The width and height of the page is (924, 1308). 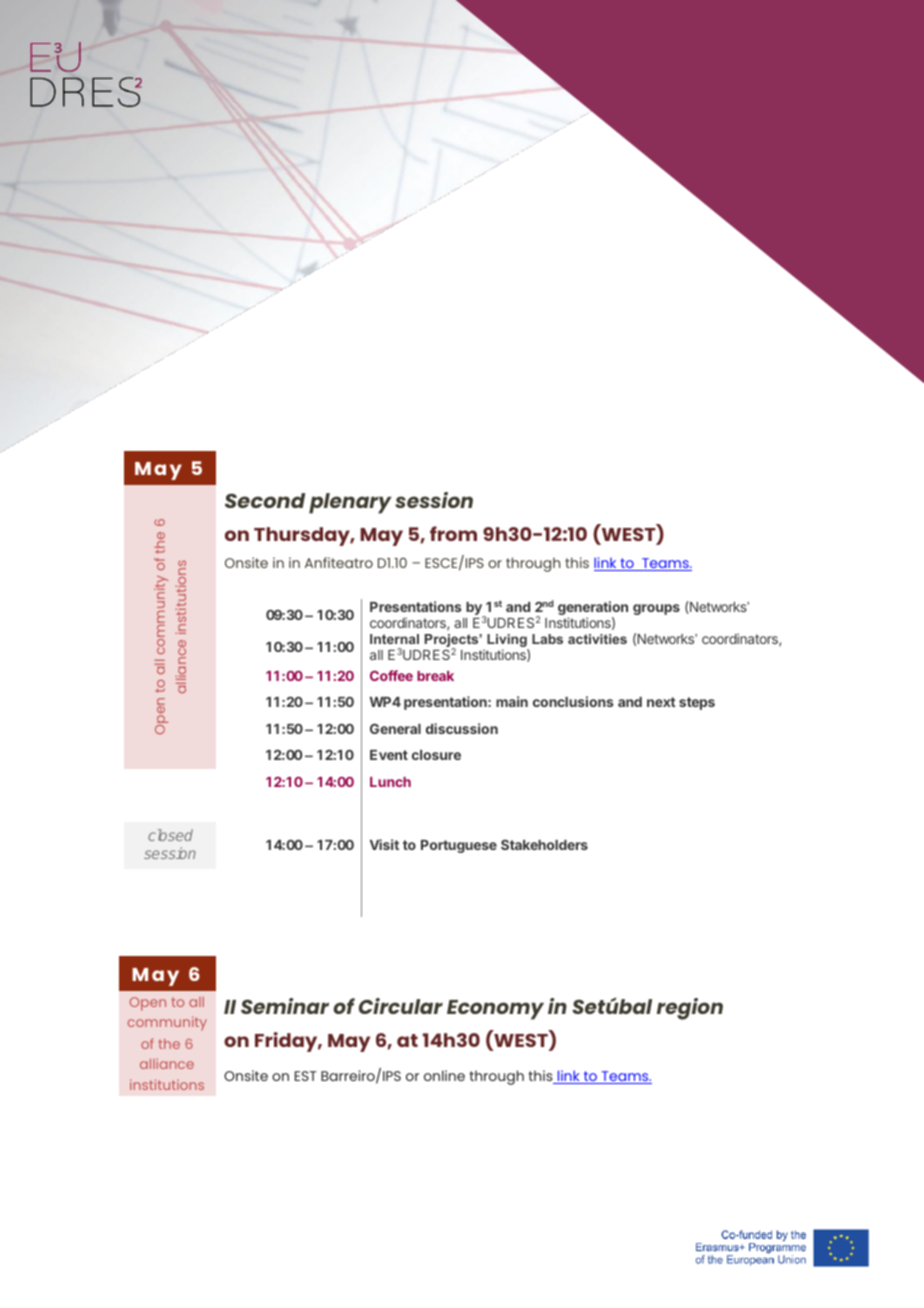 What do you see at coordinates (394, 639) in the page?
I see `Internal` at bounding box center [394, 639].
